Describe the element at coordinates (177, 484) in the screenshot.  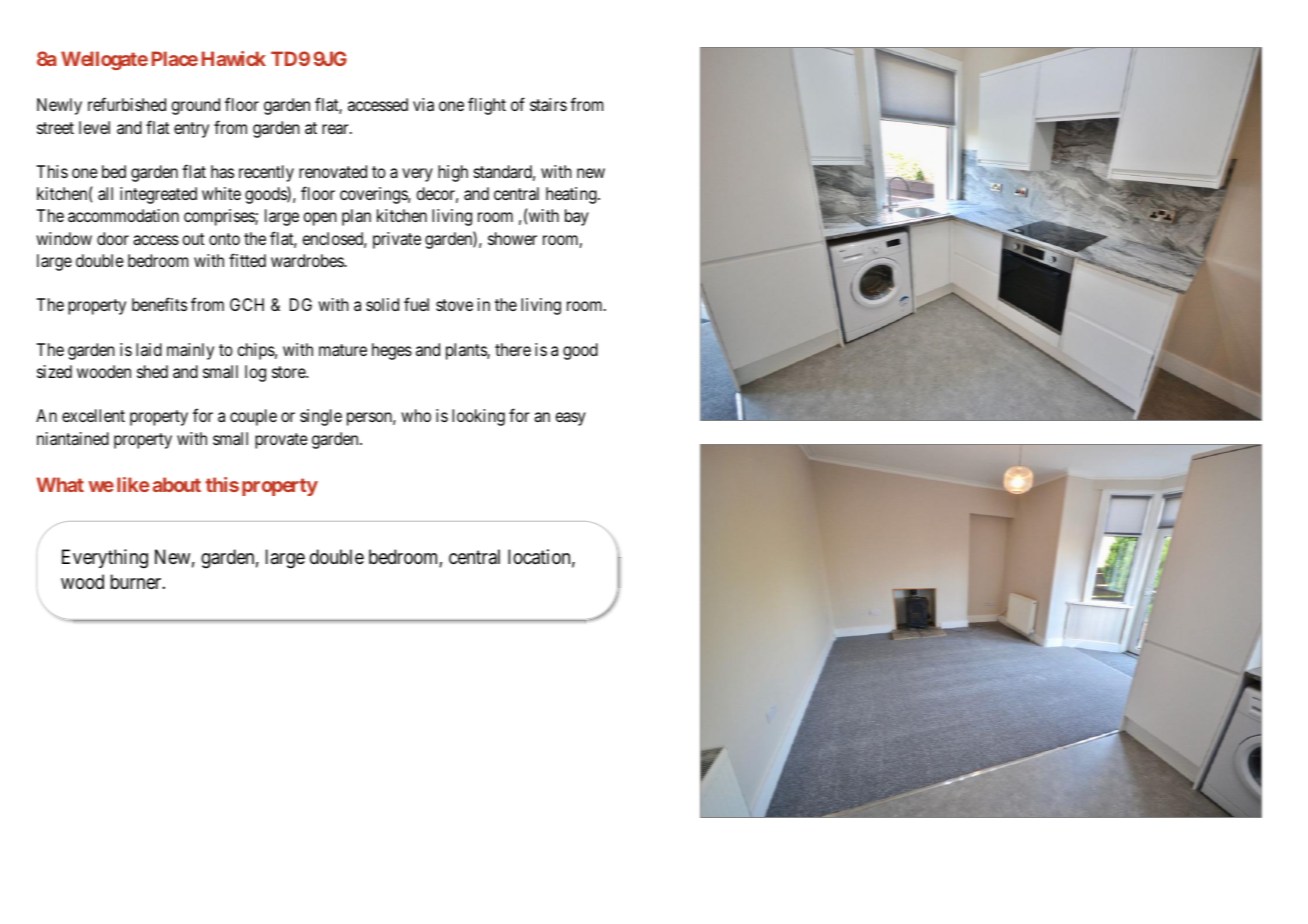
I see `about` at that location.
